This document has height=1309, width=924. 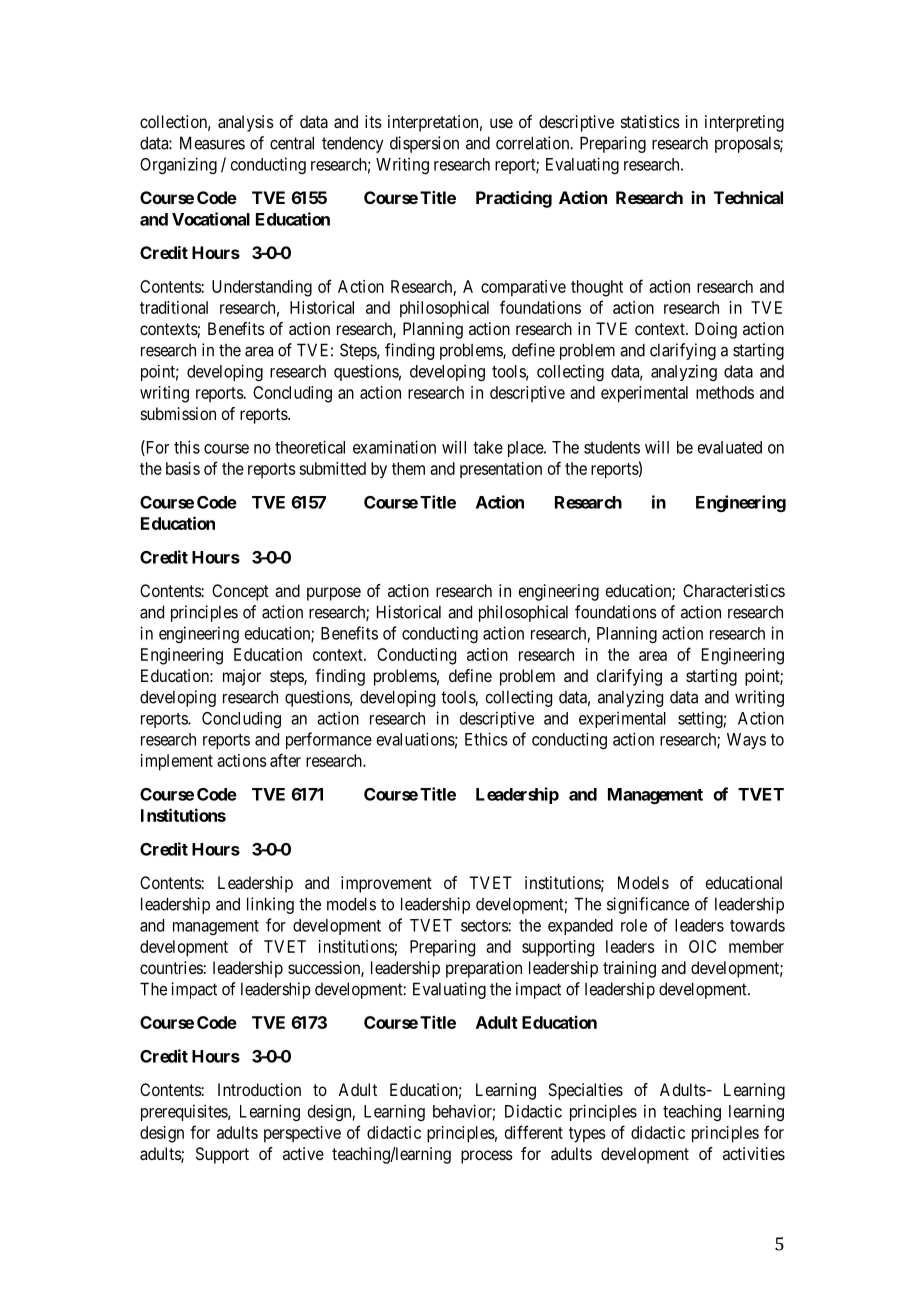 What do you see at coordinates (486, 739) in the document?
I see `Ethics` at bounding box center [486, 739].
